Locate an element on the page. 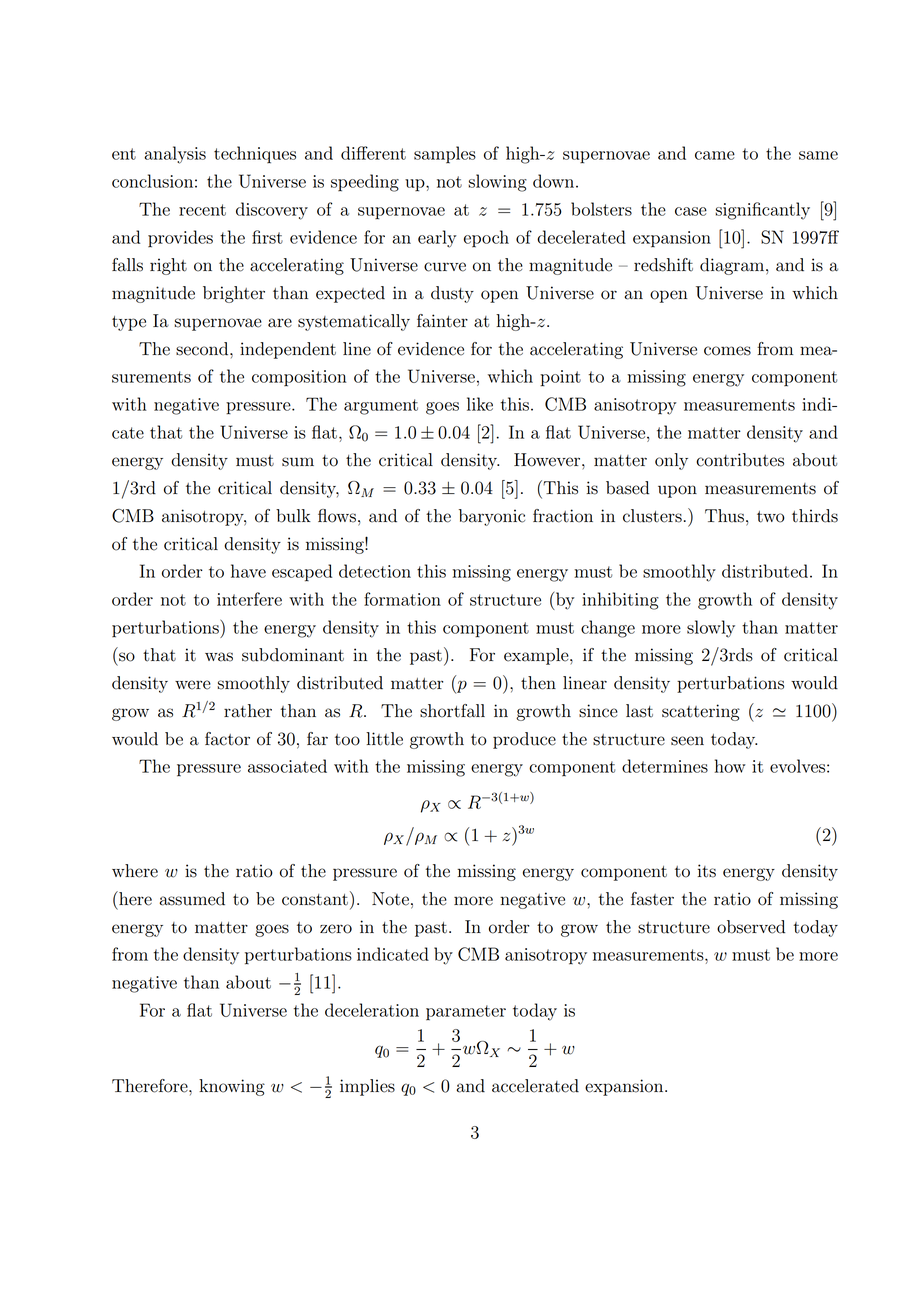 This page has width=924, height=1308. contributes is located at coordinates (740, 460).
